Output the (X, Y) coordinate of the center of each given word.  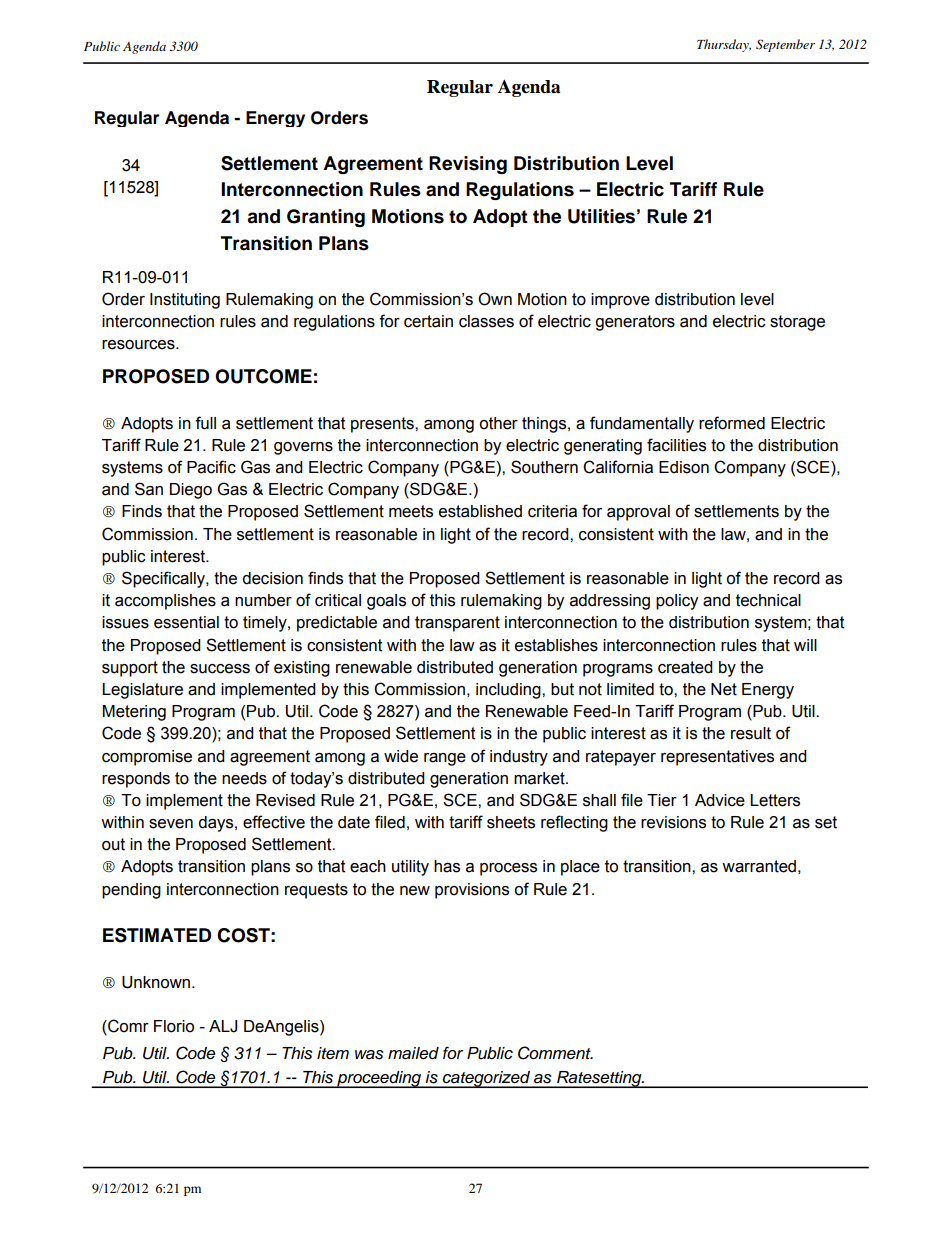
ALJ (223, 1026)
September (785, 45)
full (205, 423)
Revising (468, 165)
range (445, 759)
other (498, 423)
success (220, 669)
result (751, 733)
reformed (732, 423)
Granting (326, 218)
